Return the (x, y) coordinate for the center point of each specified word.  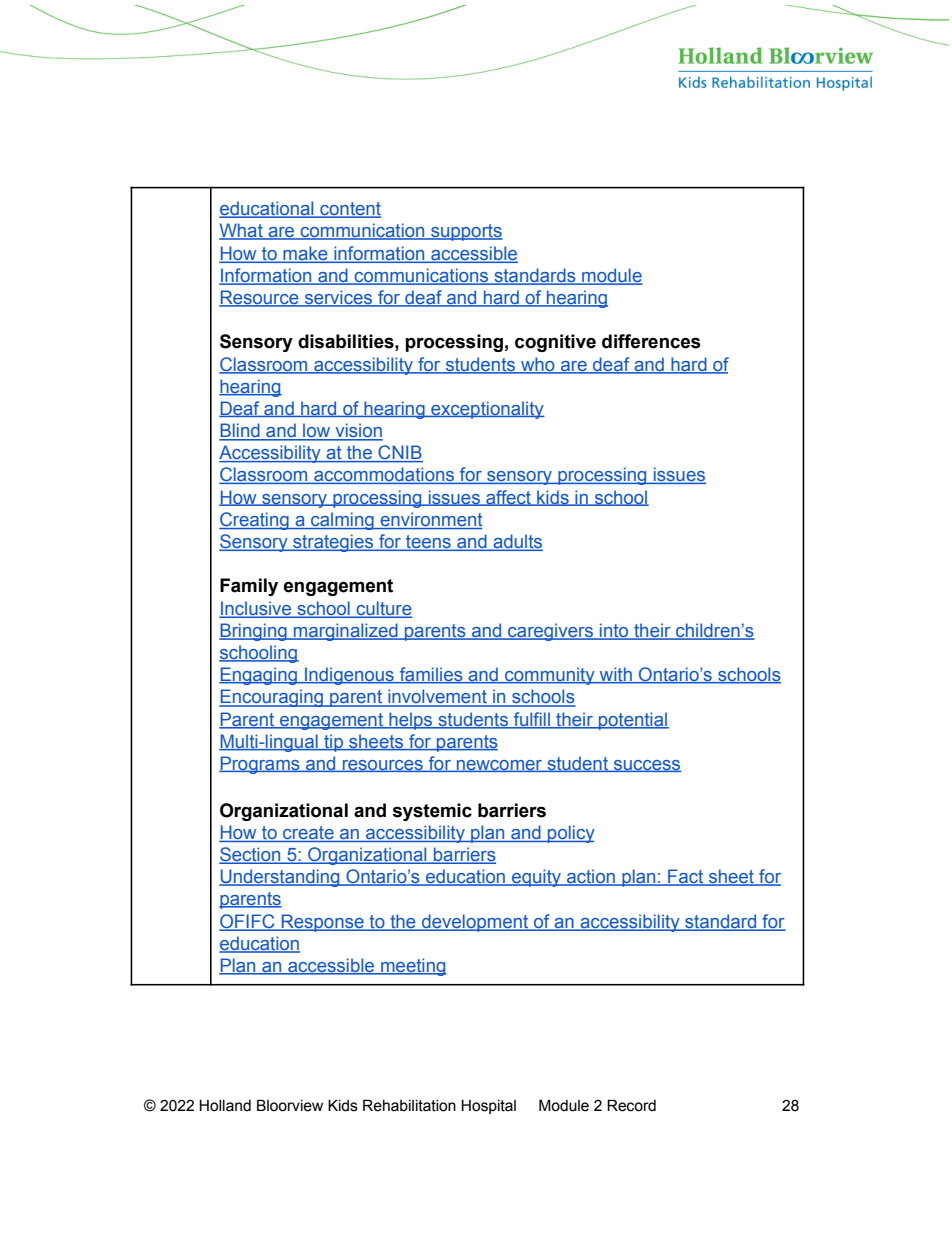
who (538, 365)
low (317, 431)
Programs (260, 765)
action (591, 877)
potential (633, 721)
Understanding (280, 878)
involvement (437, 697)
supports (466, 232)
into (614, 631)
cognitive (555, 343)
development (475, 923)
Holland (225, 1105)
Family (249, 587)
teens (428, 543)
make (305, 254)
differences (651, 341)
